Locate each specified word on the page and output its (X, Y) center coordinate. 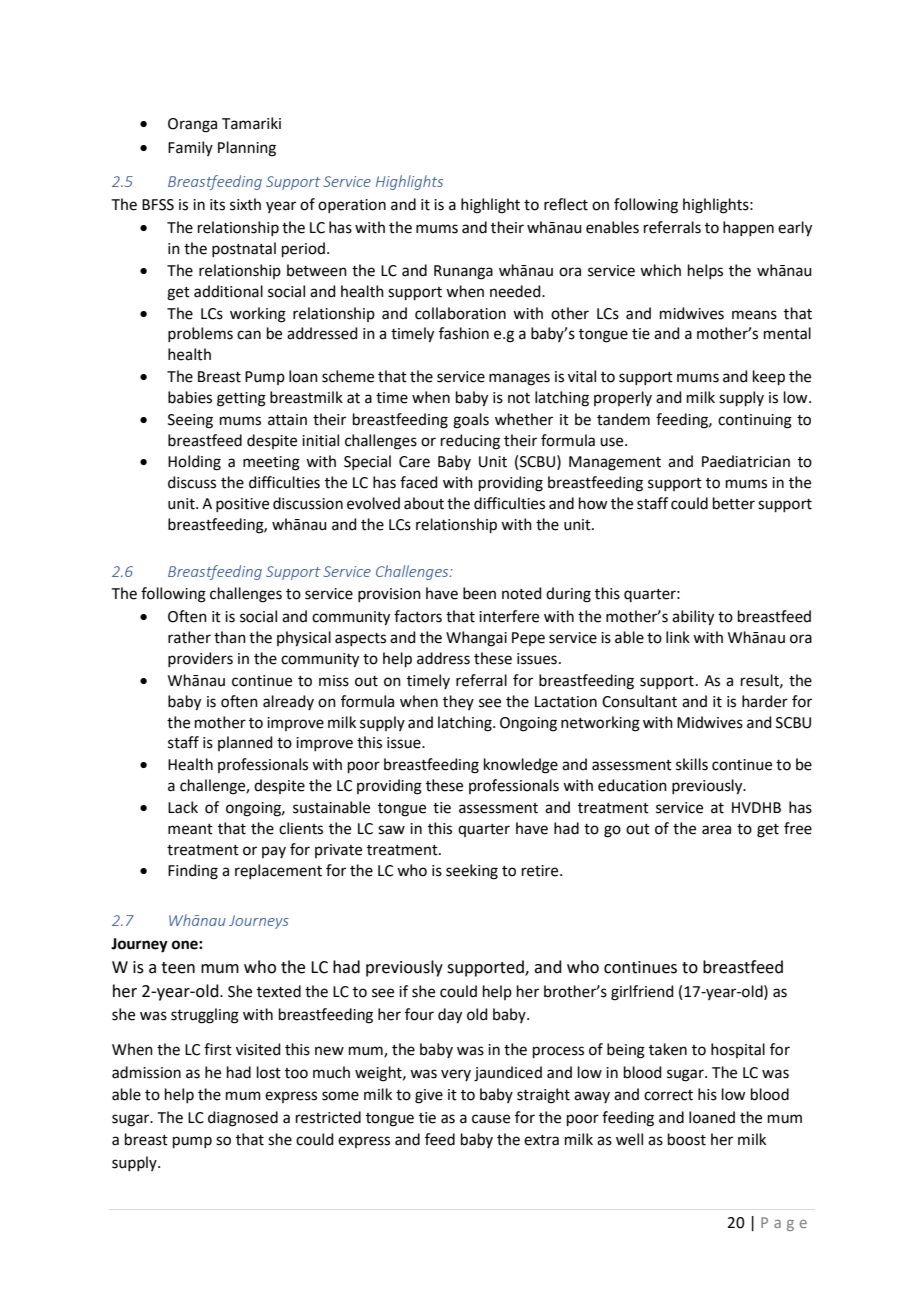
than (230, 637)
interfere (509, 616)
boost (687, 1139)
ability (693, 618)
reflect (566, 204)
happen (748, 228)
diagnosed (243, 1119)
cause (491, 1119)
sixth (245, 204)
